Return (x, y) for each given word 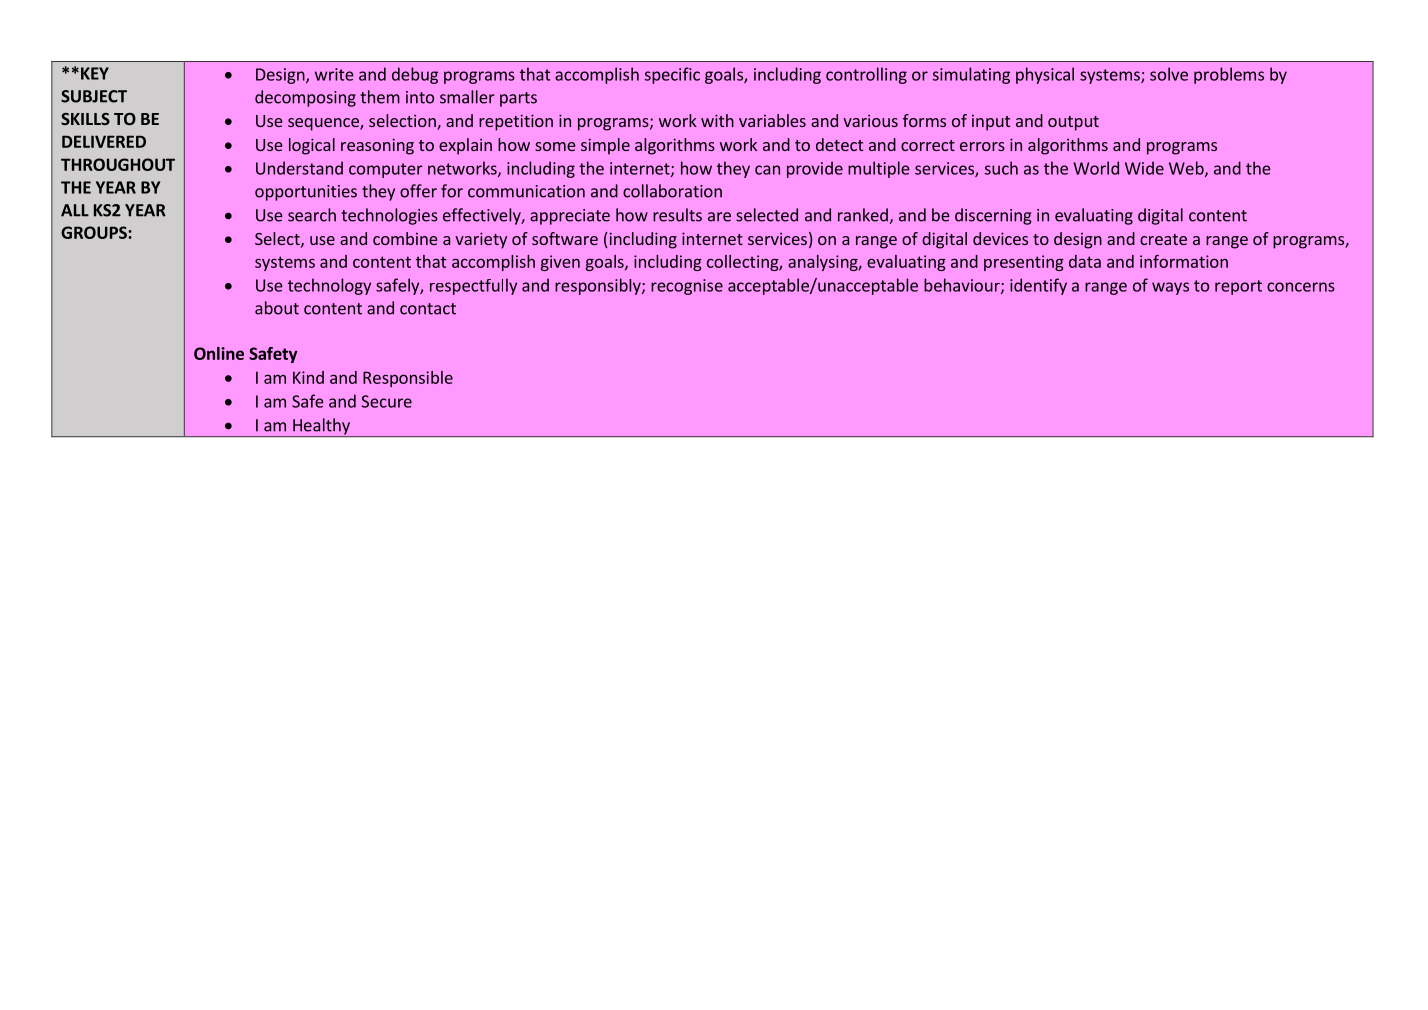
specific (672, 75)
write (334, 74)
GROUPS (95, 232)
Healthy (321, 427)
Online (219, 353)
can (767, 170)
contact (428, 309)
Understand (299, 168)
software (565, 238)
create (1163, 239)
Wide (1144, 168)
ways (1170, 288)
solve (1169, 74)
